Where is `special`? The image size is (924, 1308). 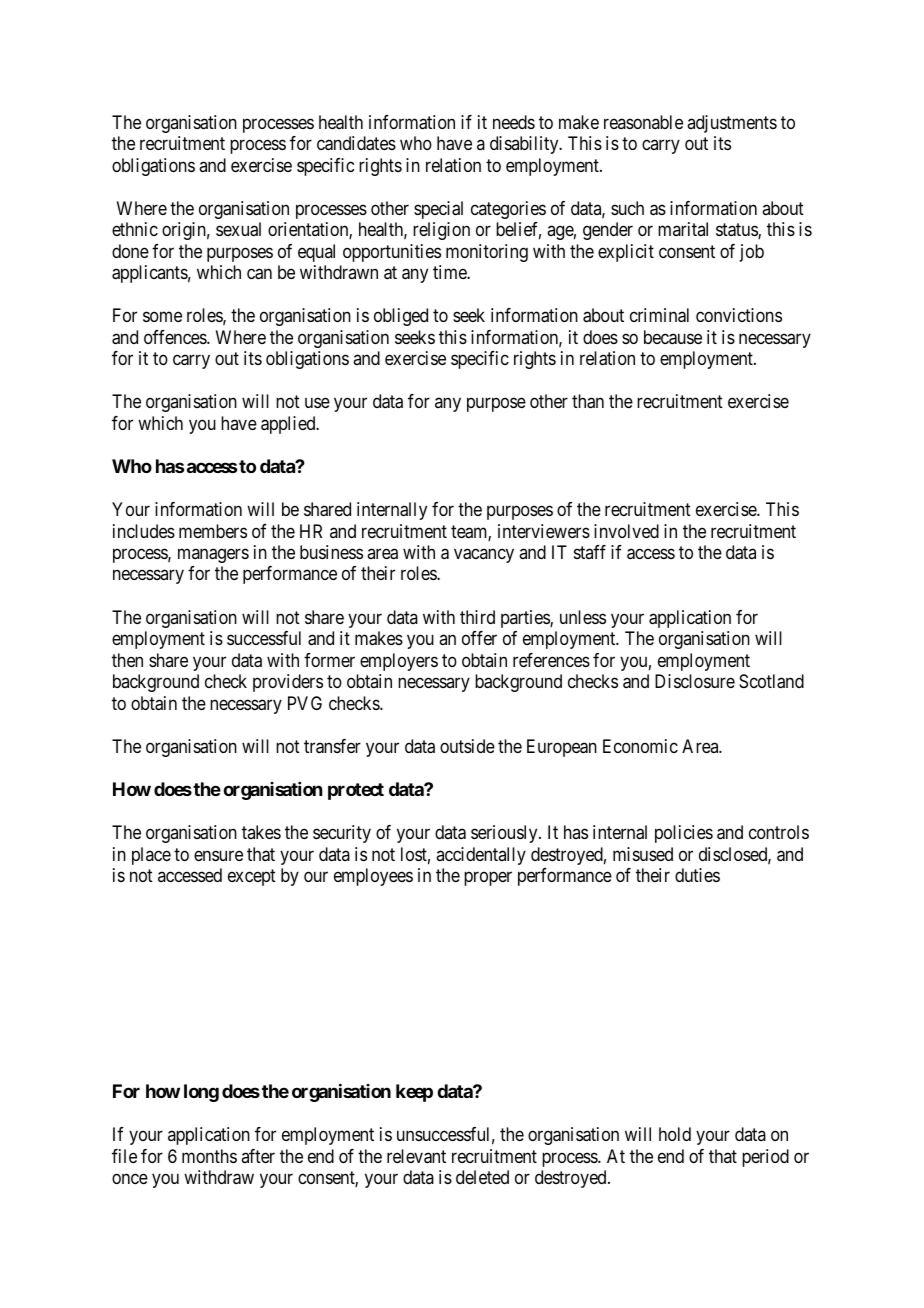 special is located at coordinates (438, 210).
